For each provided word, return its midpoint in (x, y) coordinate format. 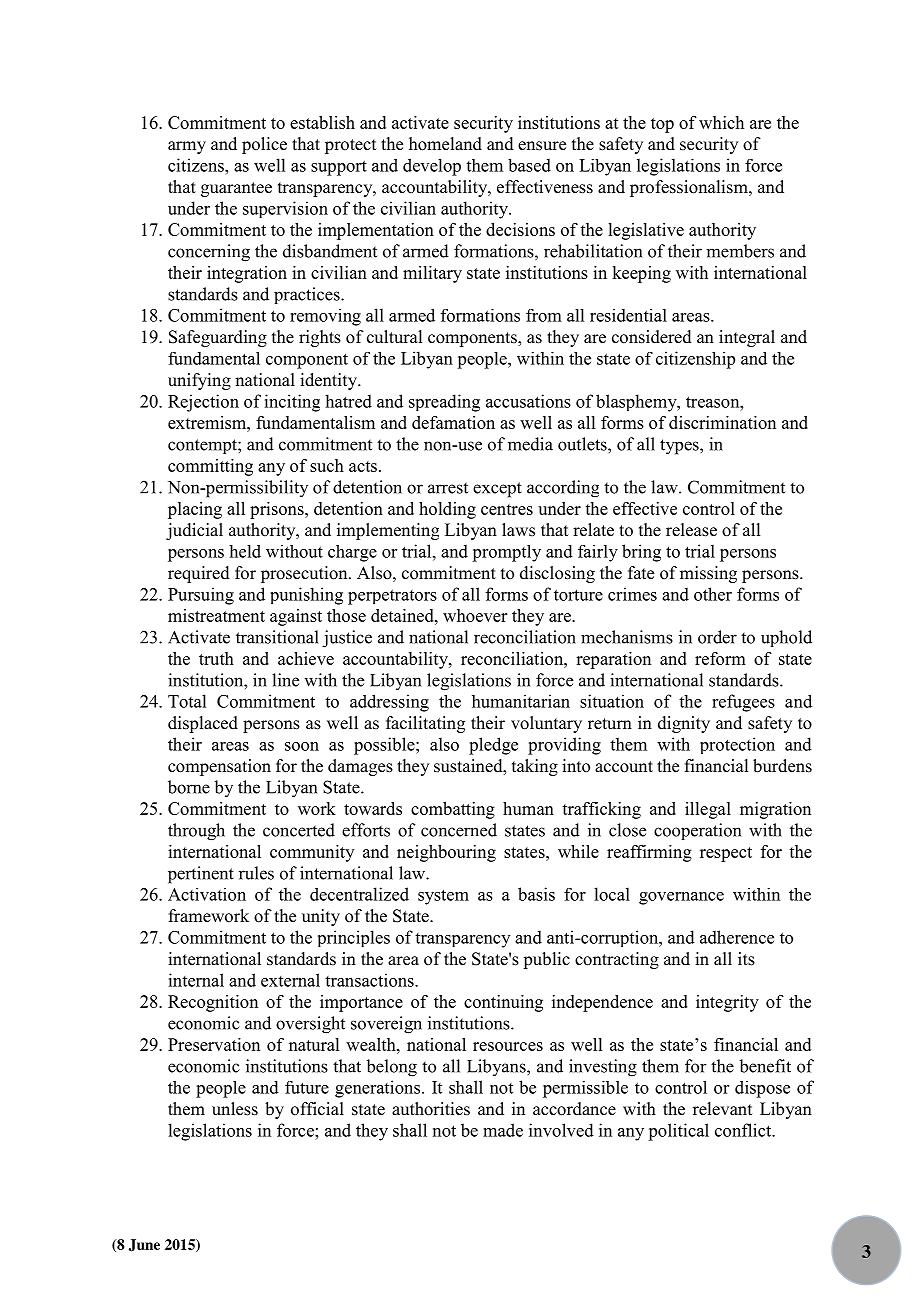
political (678, 1132)
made (503, 1130)
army (187, 147)
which (721, 122)
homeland (445, 144)
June (144, 1245)
